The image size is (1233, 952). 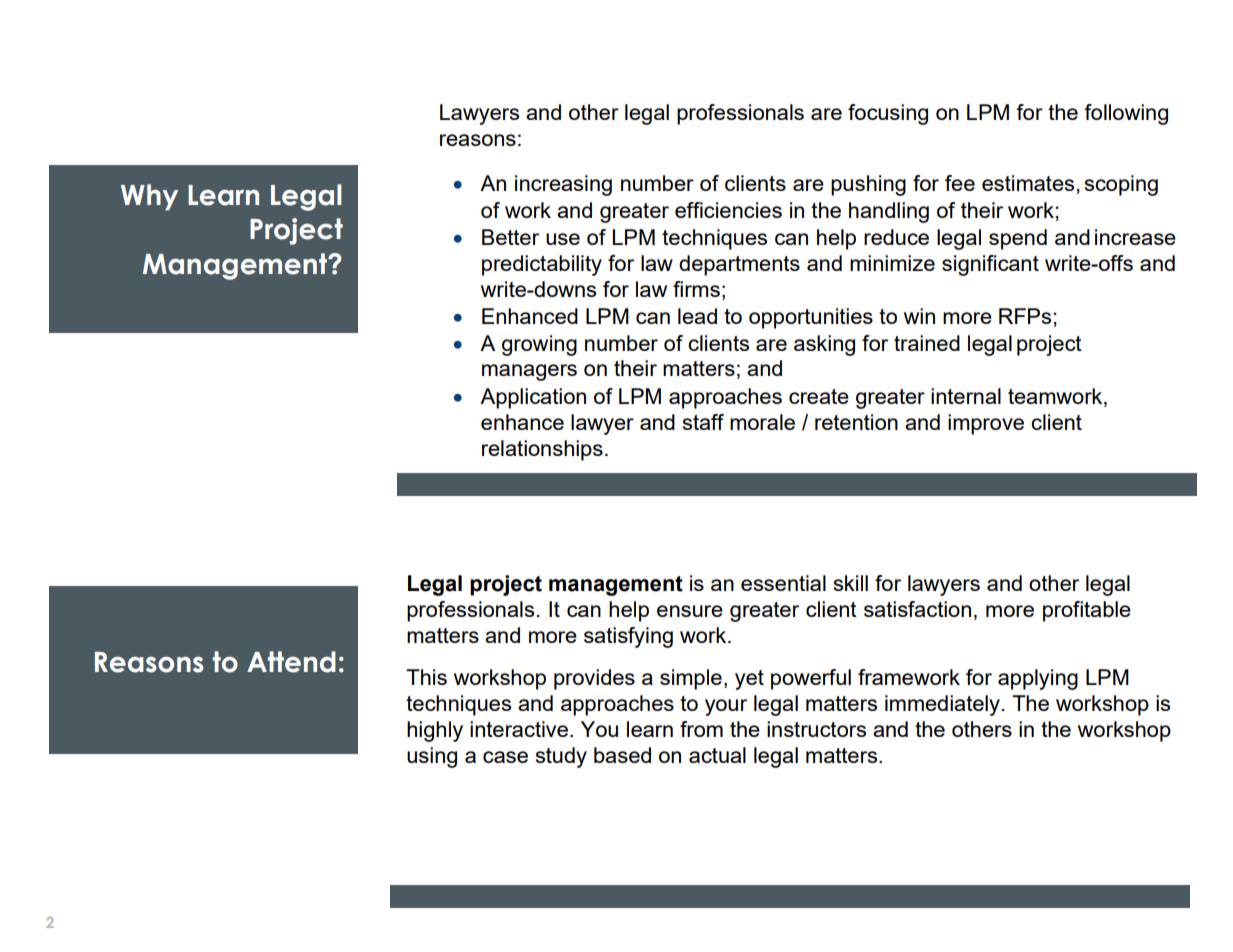 What do you see at coordinates (1126, 114) in the screenshot?
I see `following` at bounding box center [1126, 114].
